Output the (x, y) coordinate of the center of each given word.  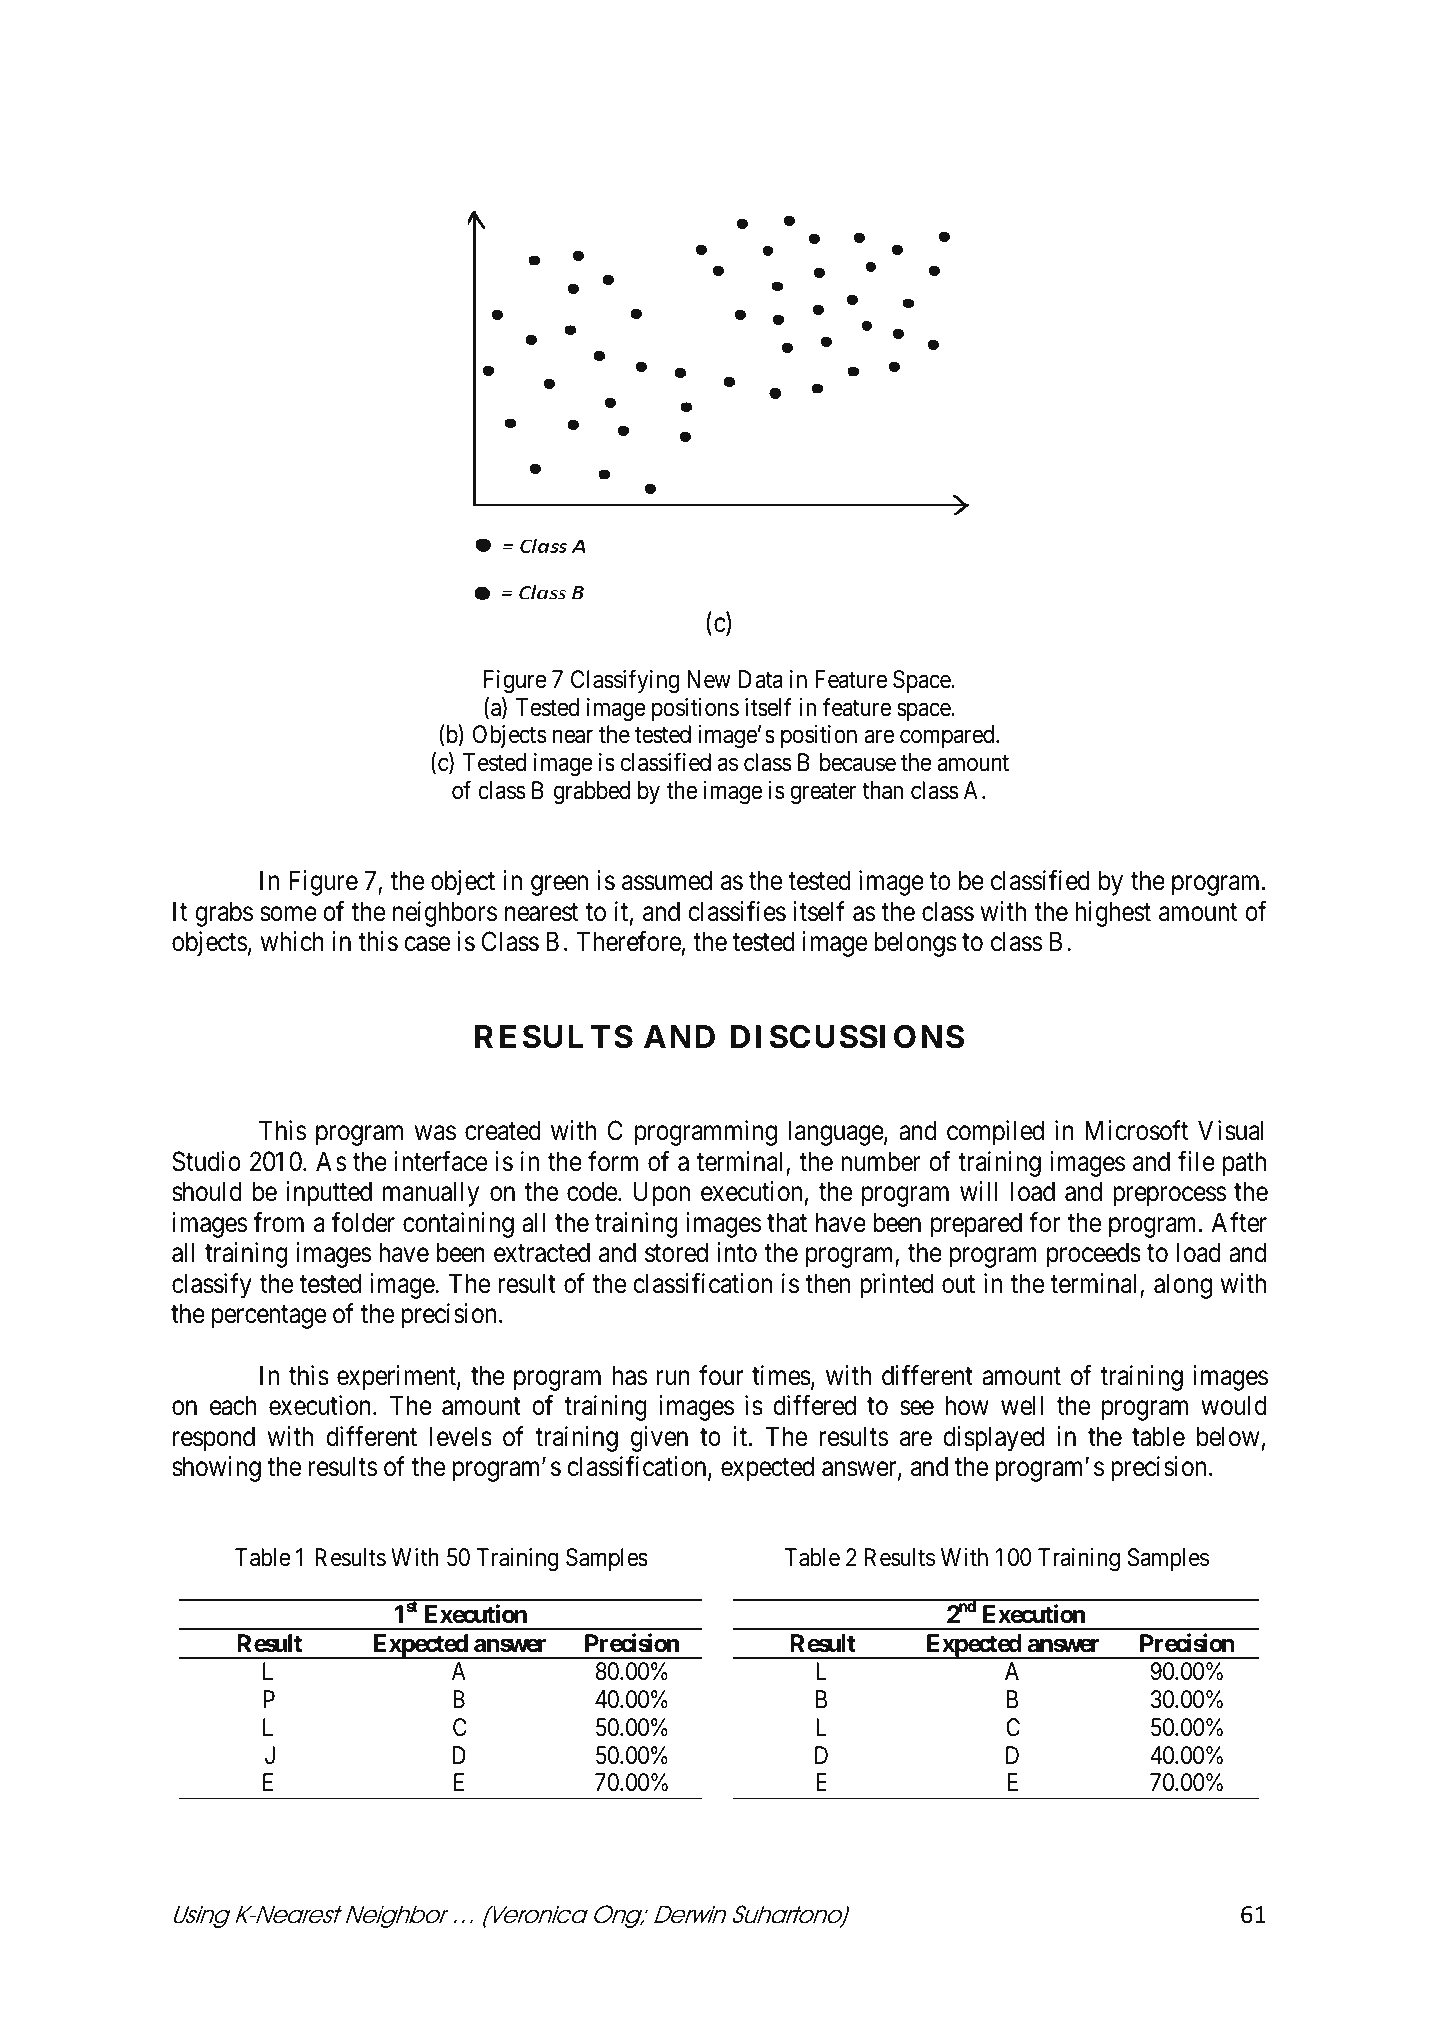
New (709, 679)
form (613, 1161)
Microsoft (1136, 1130)
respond (214, 1439)
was (435, 1133)
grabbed (592, 792)
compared (948, 736)
